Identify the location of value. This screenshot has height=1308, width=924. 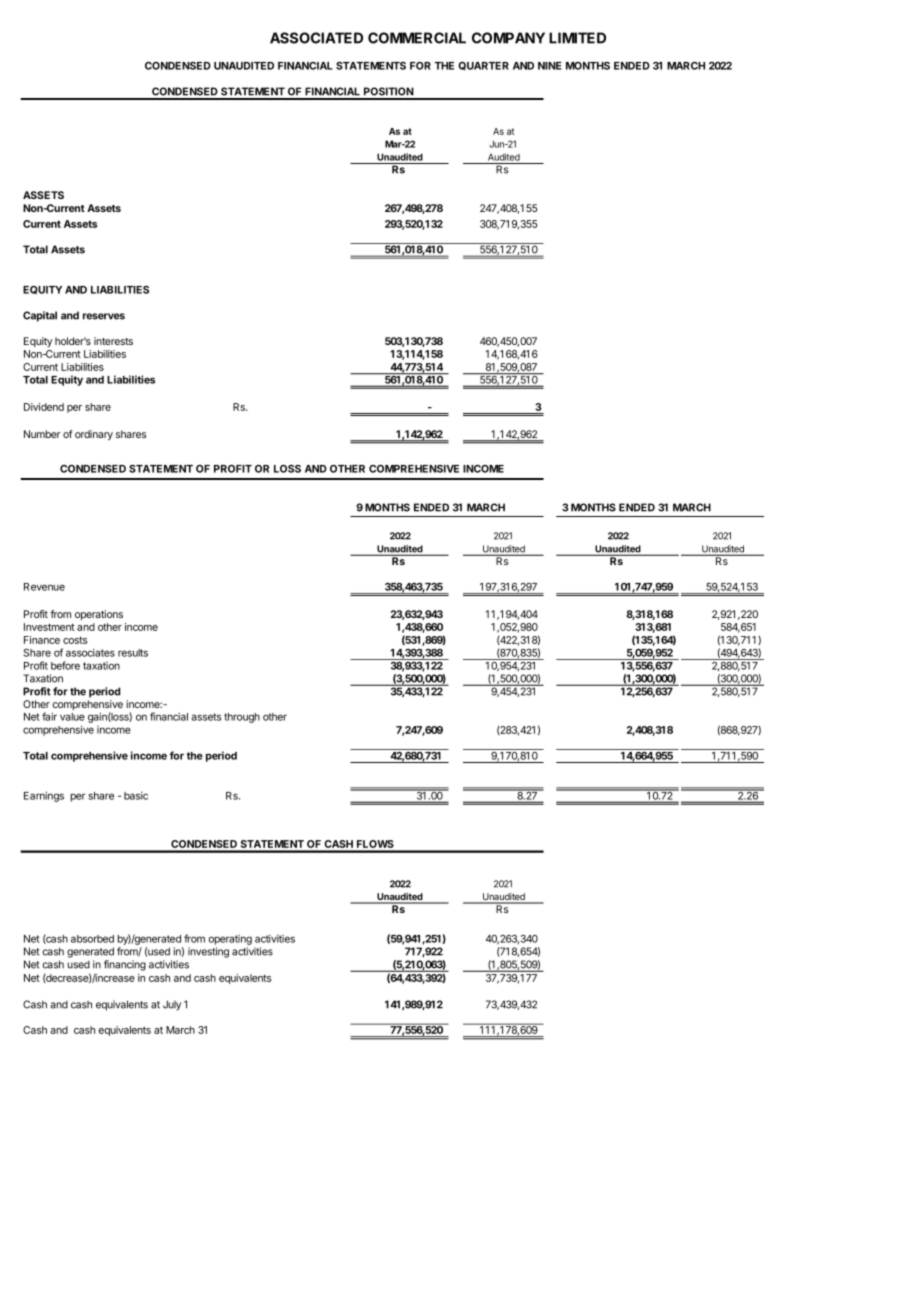
(72, 717).
